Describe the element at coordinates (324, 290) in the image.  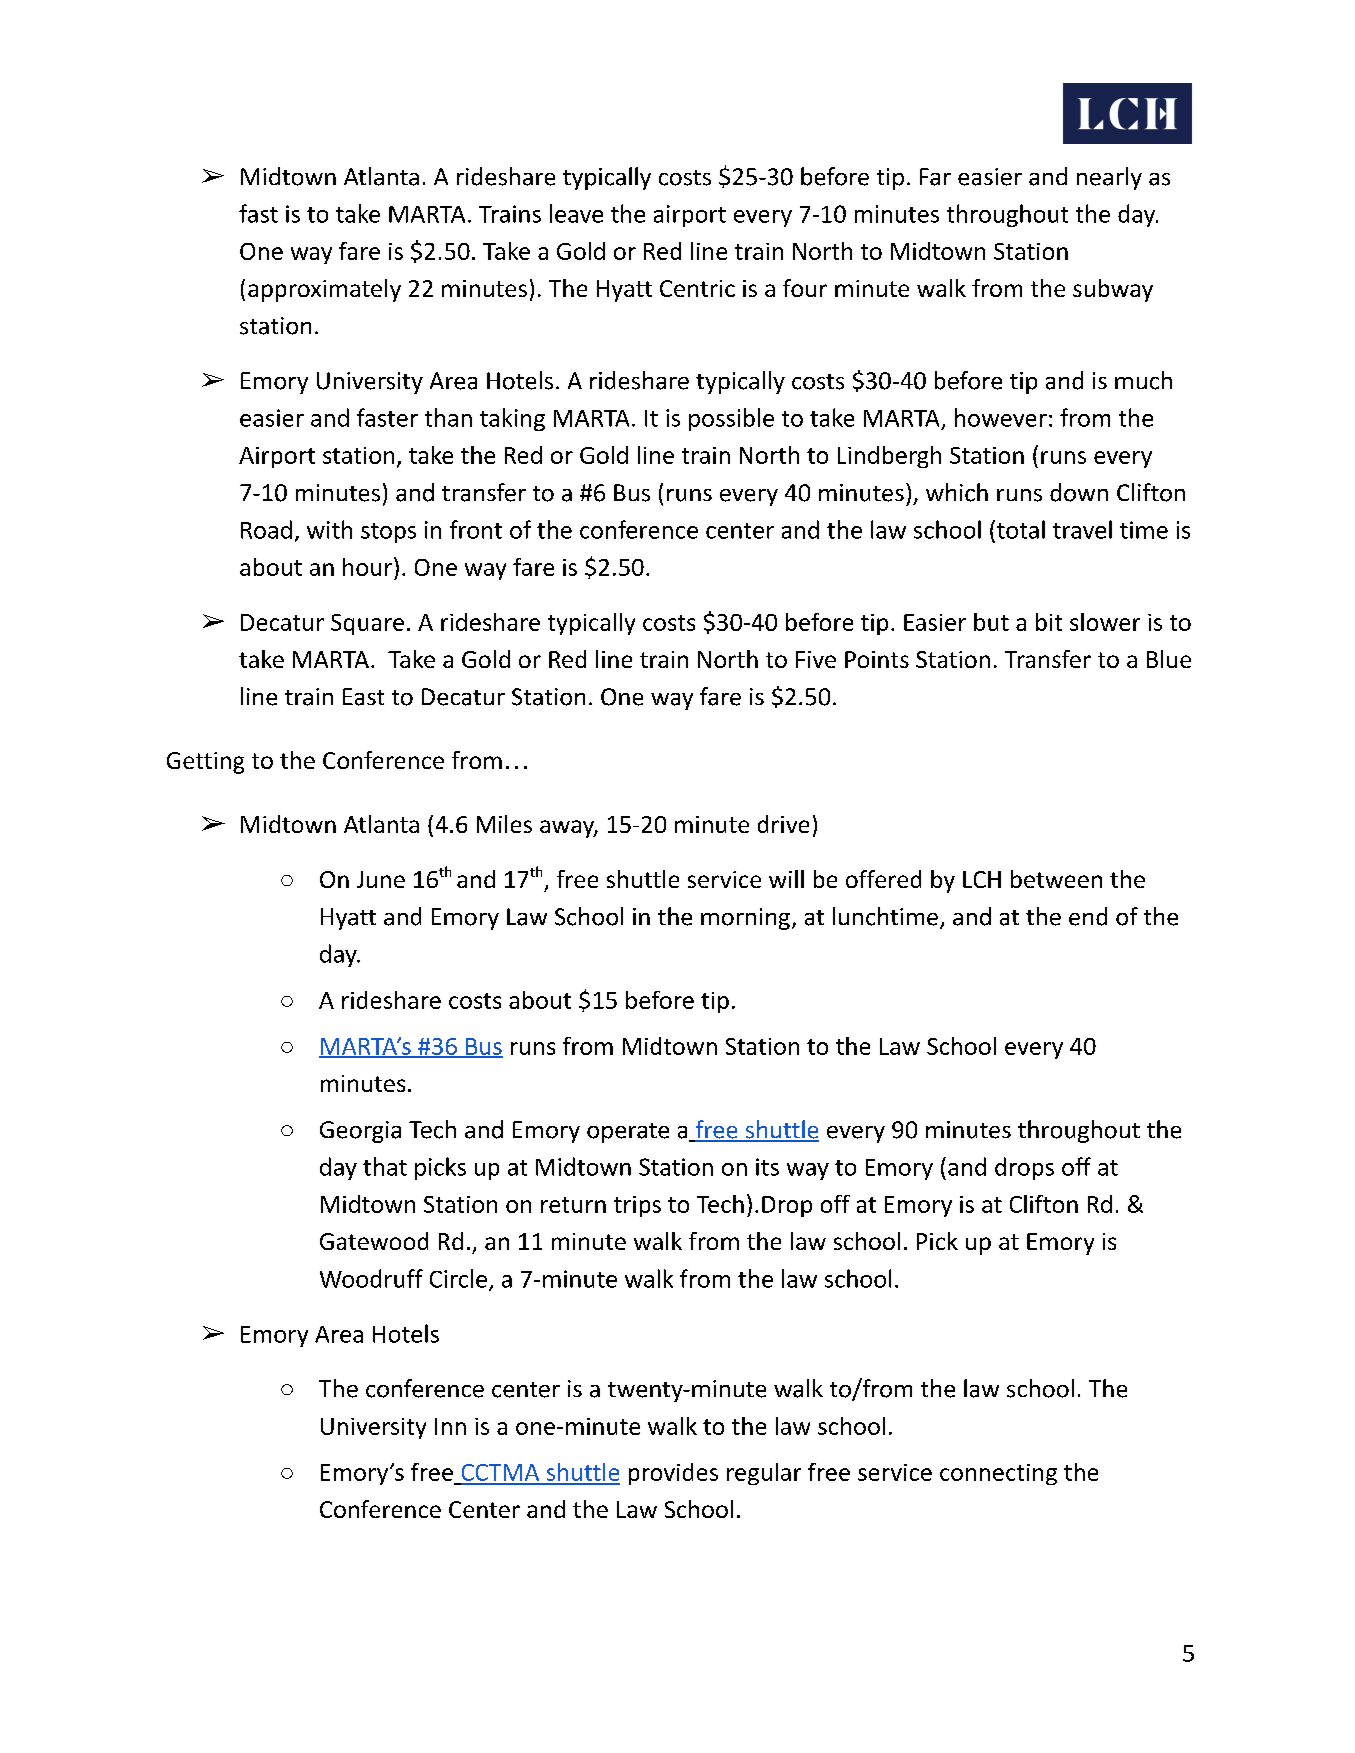
I see `approximately` at that location.
